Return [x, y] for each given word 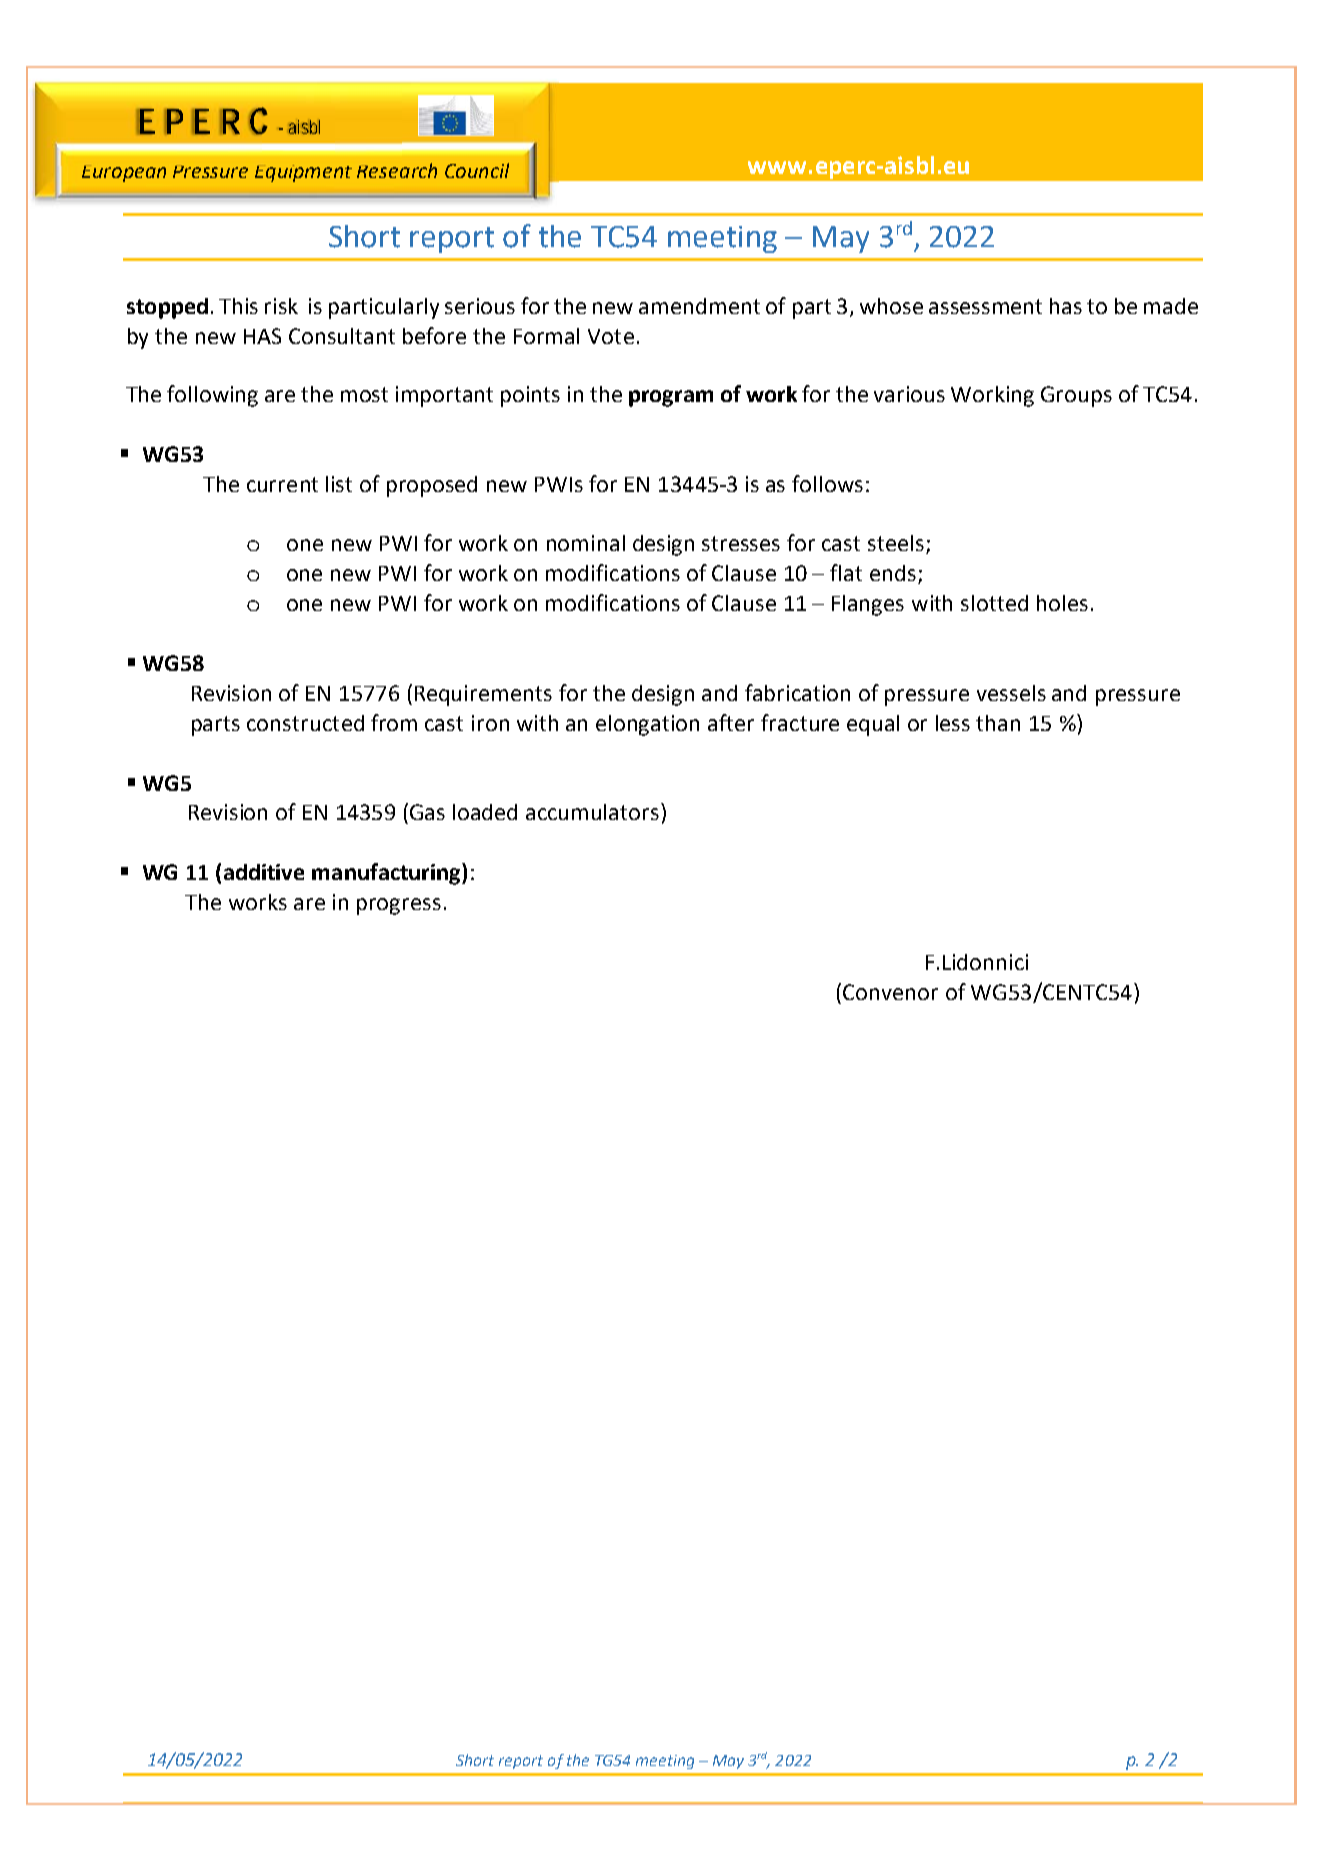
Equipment [303, 173]
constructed [305, 723]
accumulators [594, 811]
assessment [985, 306]
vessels [1011, 693]
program [671, 398]
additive [264, 872]
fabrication [797, 692]
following [212, 396]
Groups [1076, 396]
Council [477, 170]
